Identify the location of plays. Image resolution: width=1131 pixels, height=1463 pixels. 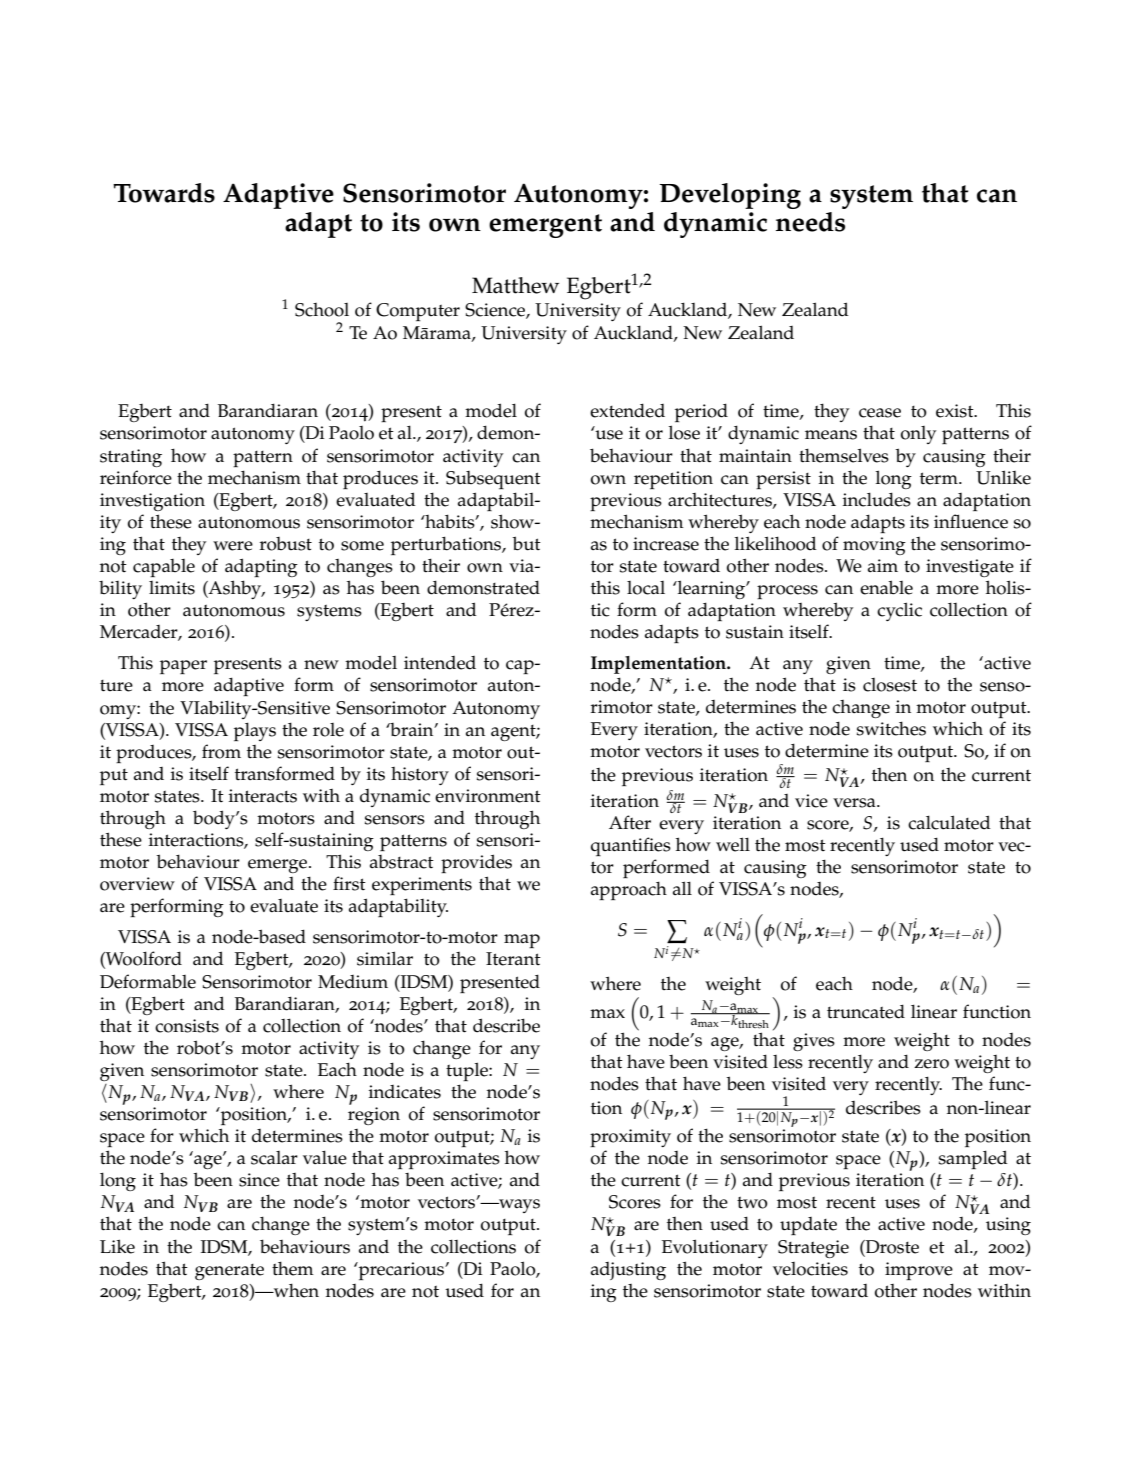
(255, 731).
